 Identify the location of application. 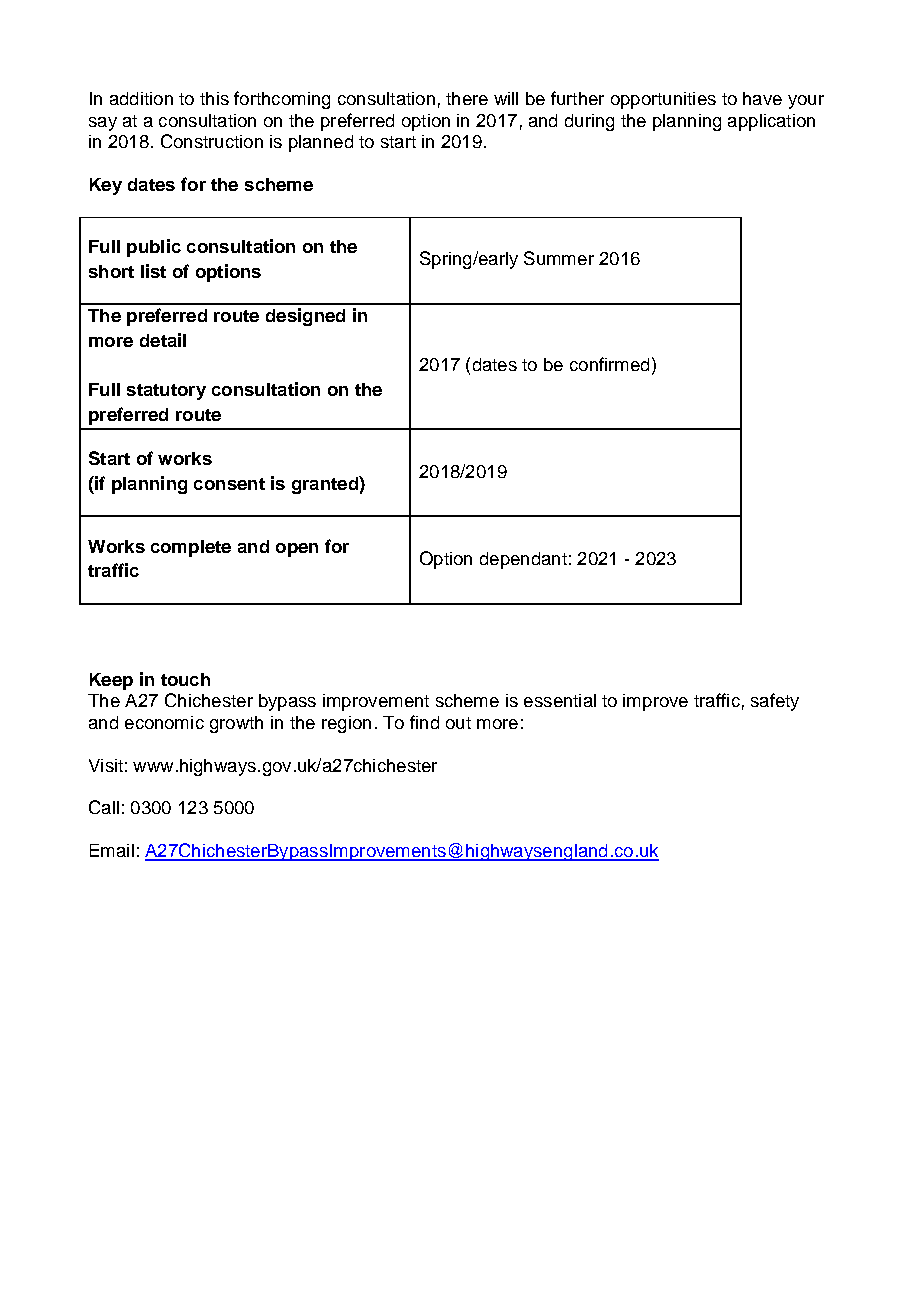
(771, 122).
